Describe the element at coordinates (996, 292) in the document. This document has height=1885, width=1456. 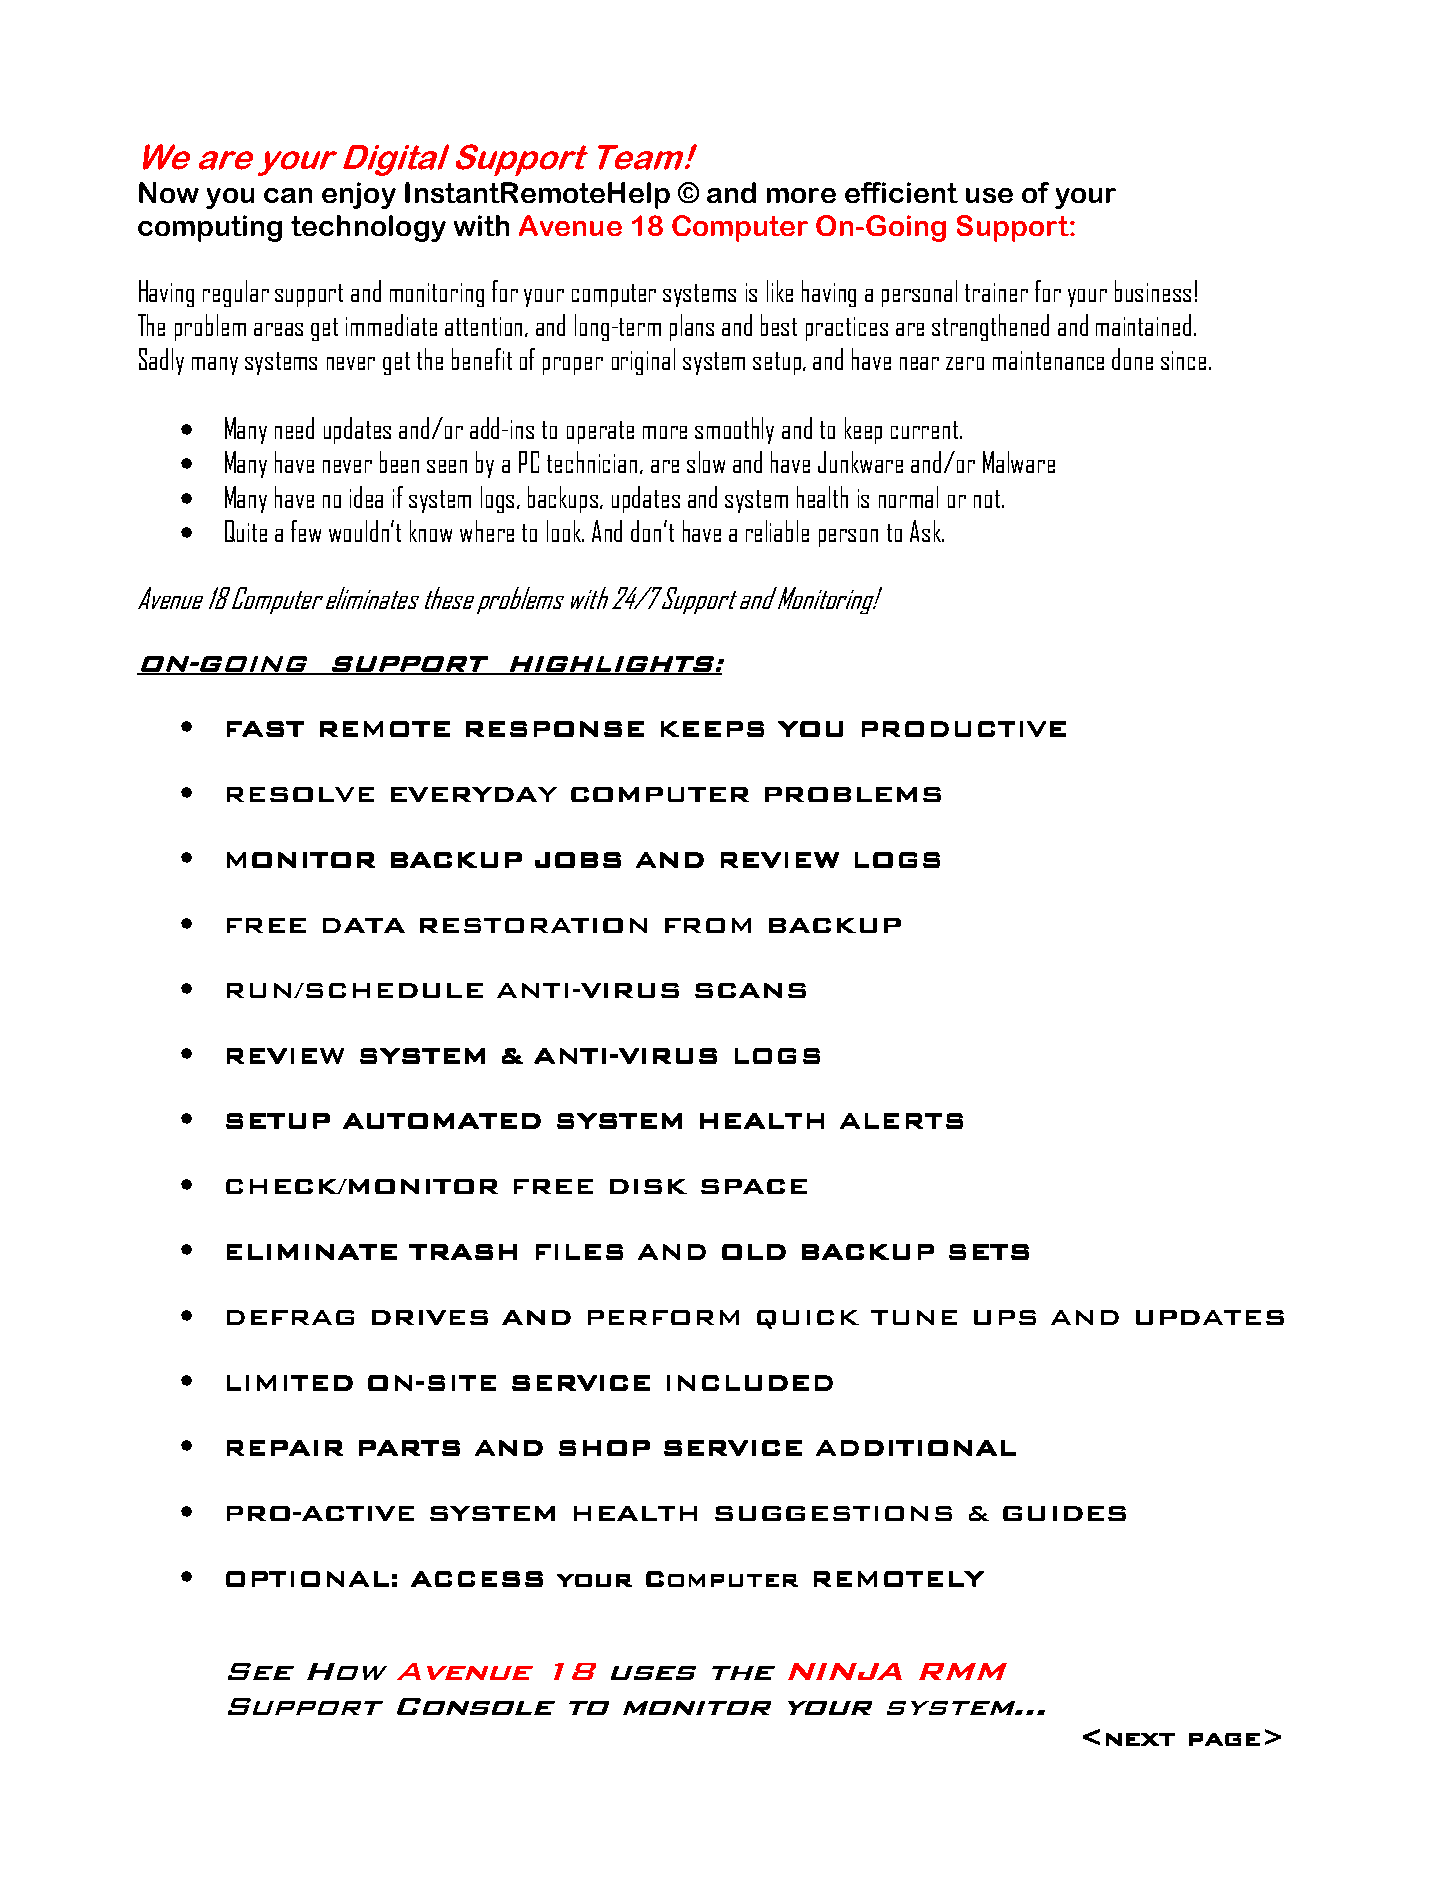
I see `trainer` at that location.
